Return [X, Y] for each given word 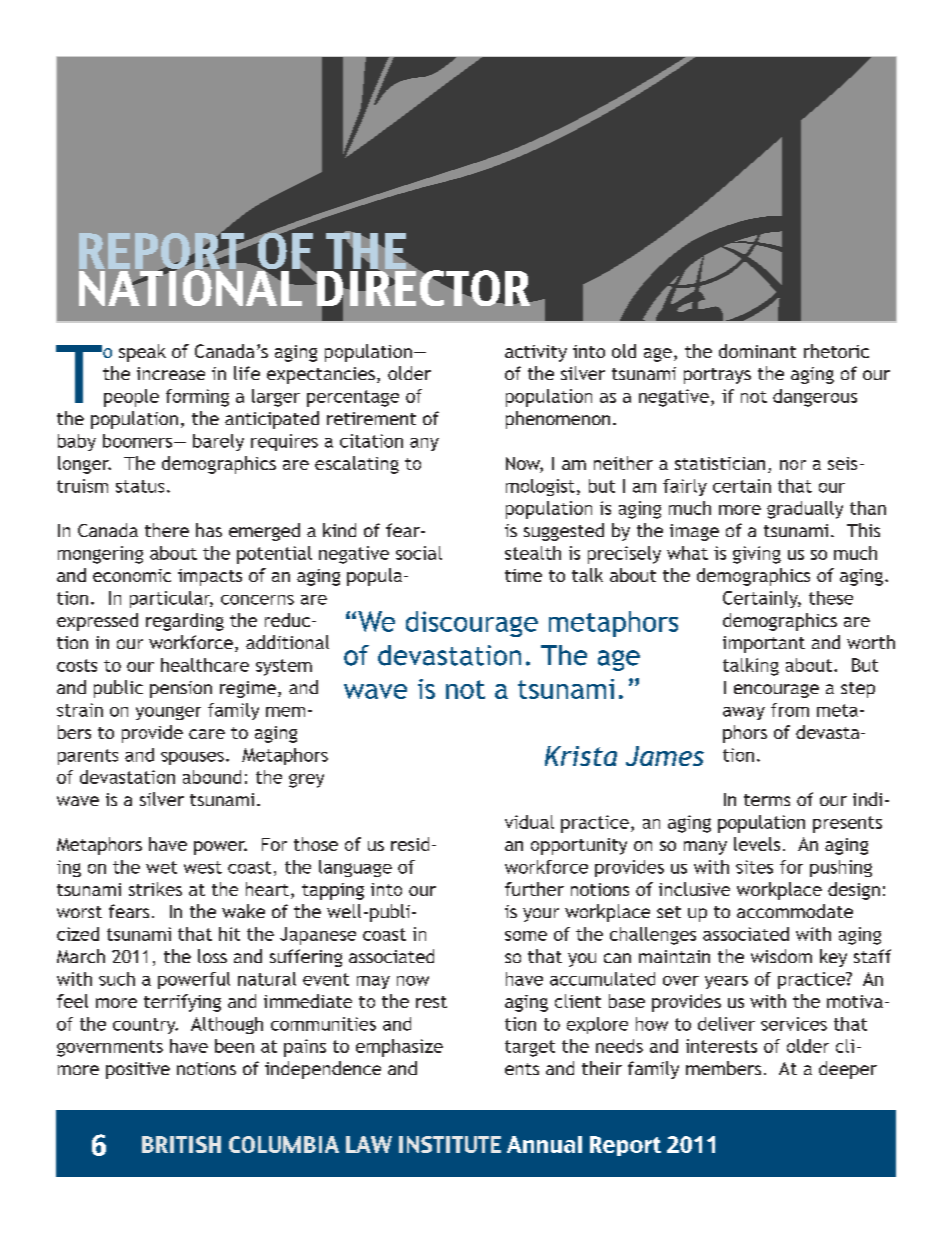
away [744, 713]
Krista [581, 756]
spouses [192, 758]
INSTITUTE [450, 1144]
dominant [757, 351]
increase [171, 373]
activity [536, 353]
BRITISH [181, 1144]
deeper [848, 1070]
